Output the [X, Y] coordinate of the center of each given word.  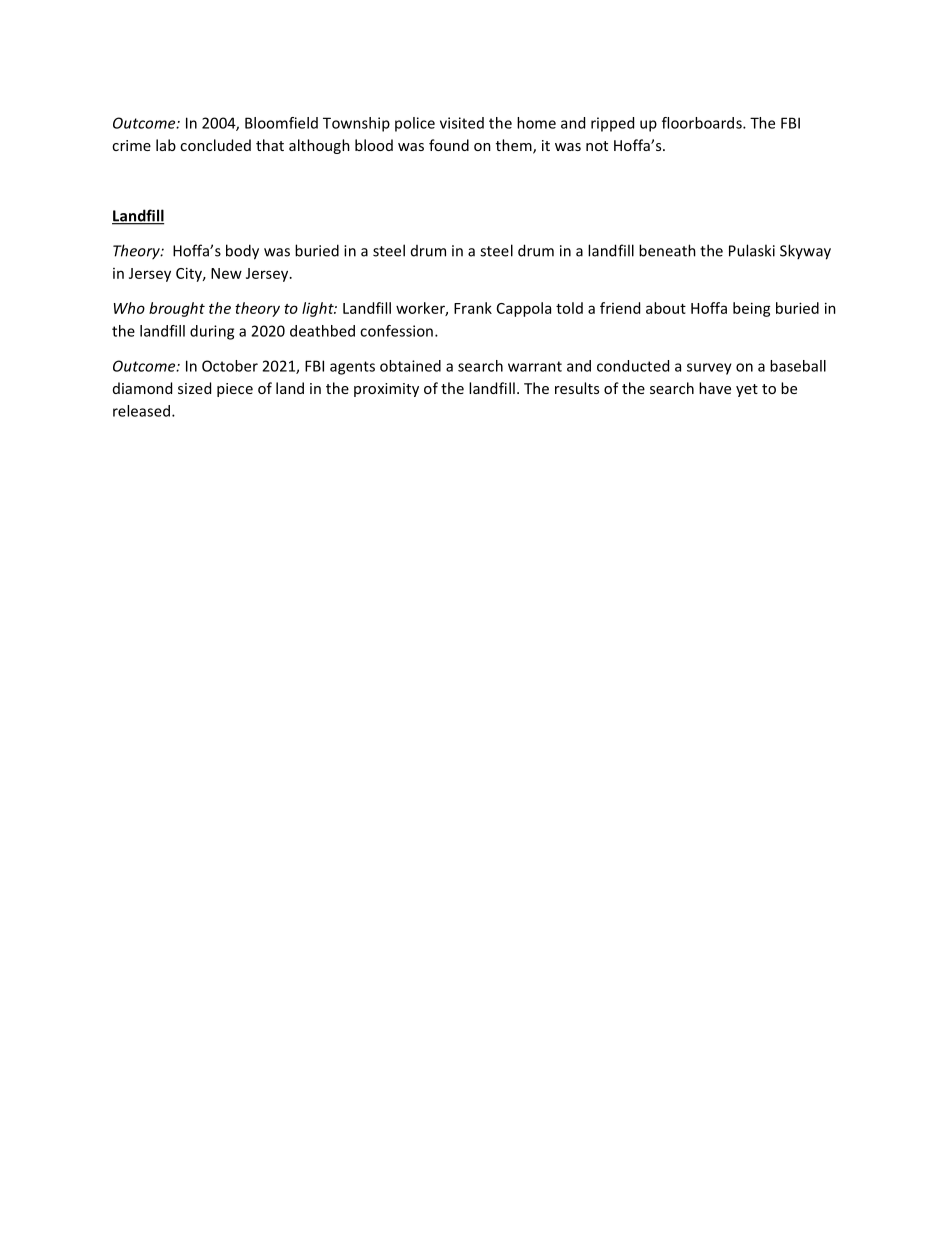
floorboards [703, 123]
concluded [215, 145]
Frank [473, 308]
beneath [667, 250]
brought [177, 309]
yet [747, 390]
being [752, 309]
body [242, 252]
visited [462, 123]
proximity [386, 390]
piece [235, 390]
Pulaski [752, 250]
